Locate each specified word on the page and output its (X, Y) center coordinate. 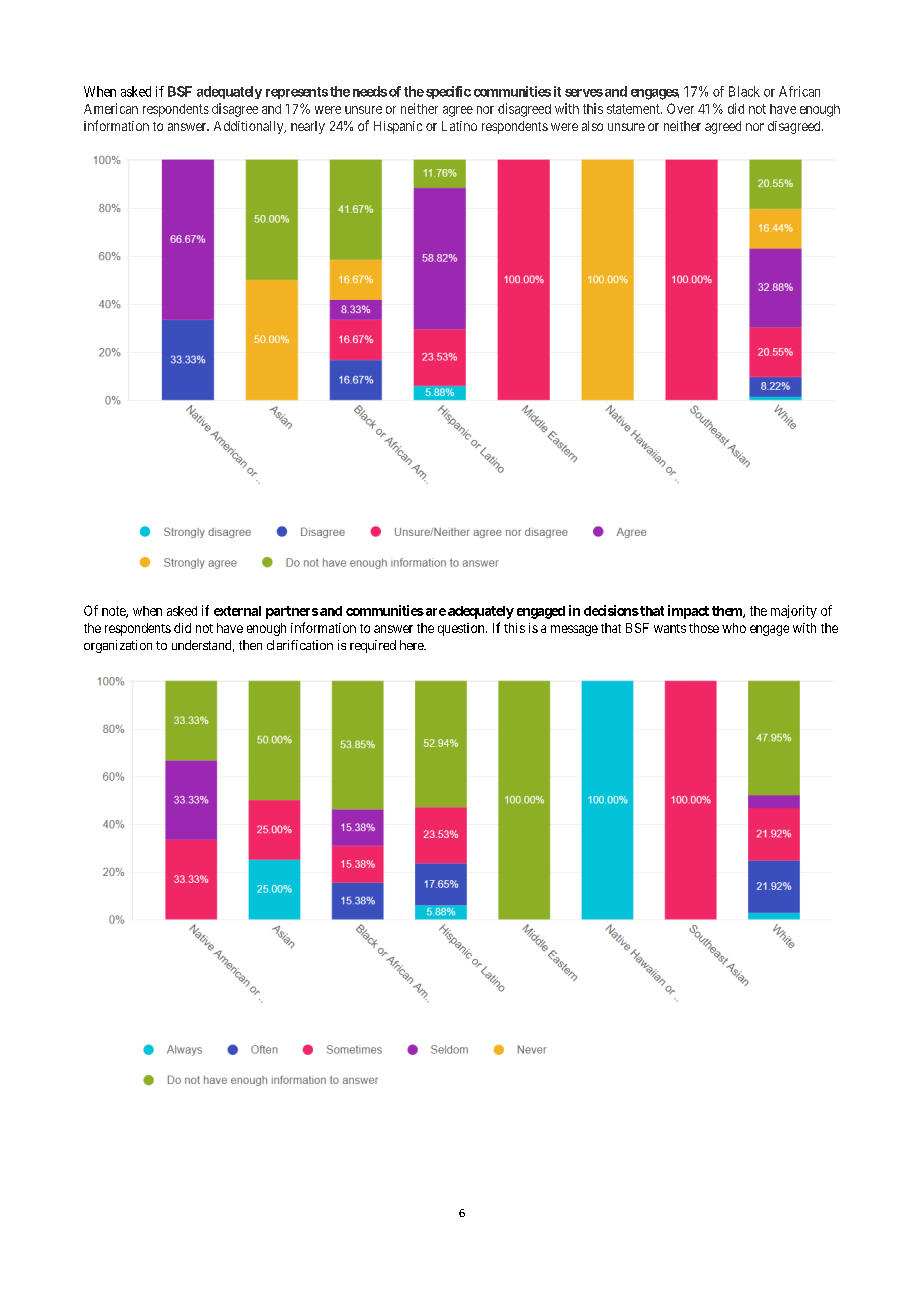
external (237, 611)
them (728, 612)
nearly (308, 127)
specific (448, 92)
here (412, 645)
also (592, 126)
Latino (459, 126)
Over (680, 108)
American (111, 108)
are (434, 612)
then (250, 645)
